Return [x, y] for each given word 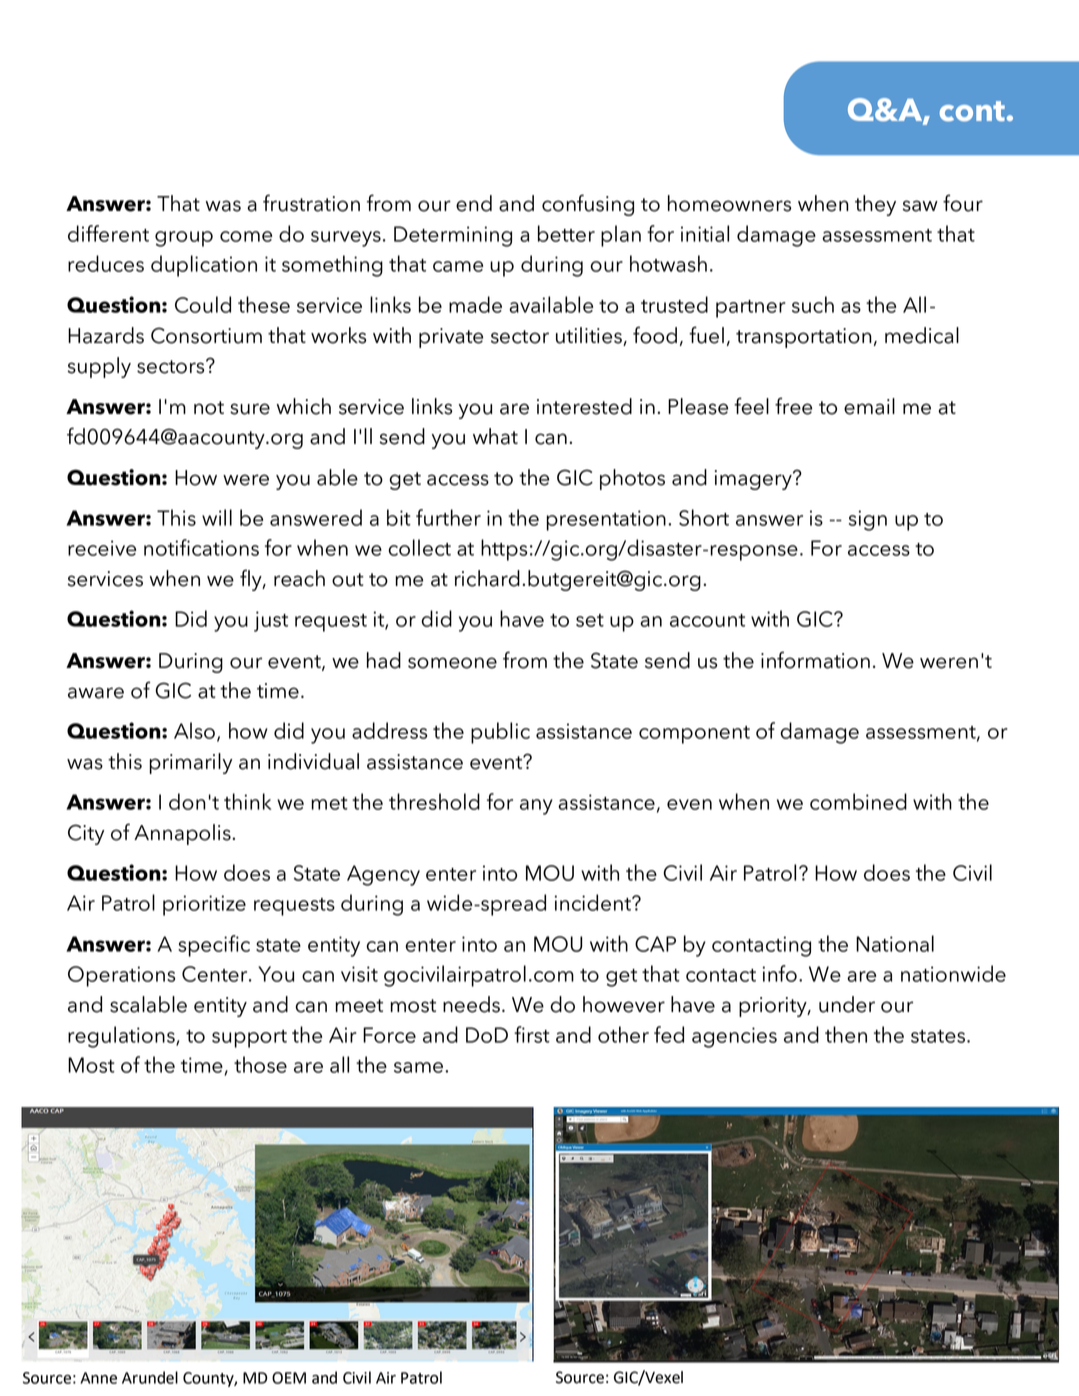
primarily [191, 763]
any [536, 807]
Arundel [150, 1377]
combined [858, 801]
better [566, 233]
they [875, 205]
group [184, 239]
